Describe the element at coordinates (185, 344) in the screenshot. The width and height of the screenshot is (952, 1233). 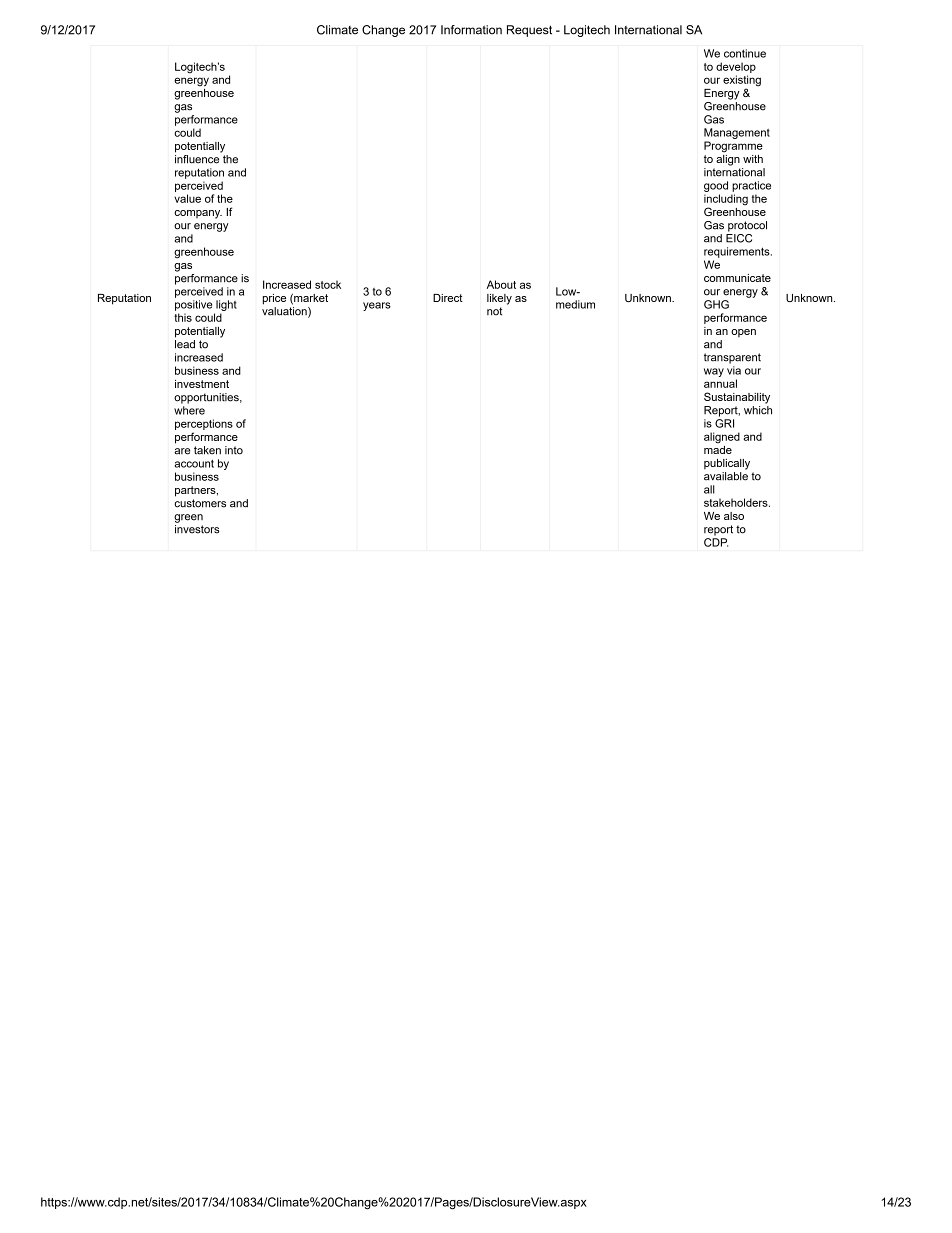
I see `lead` at that location.
